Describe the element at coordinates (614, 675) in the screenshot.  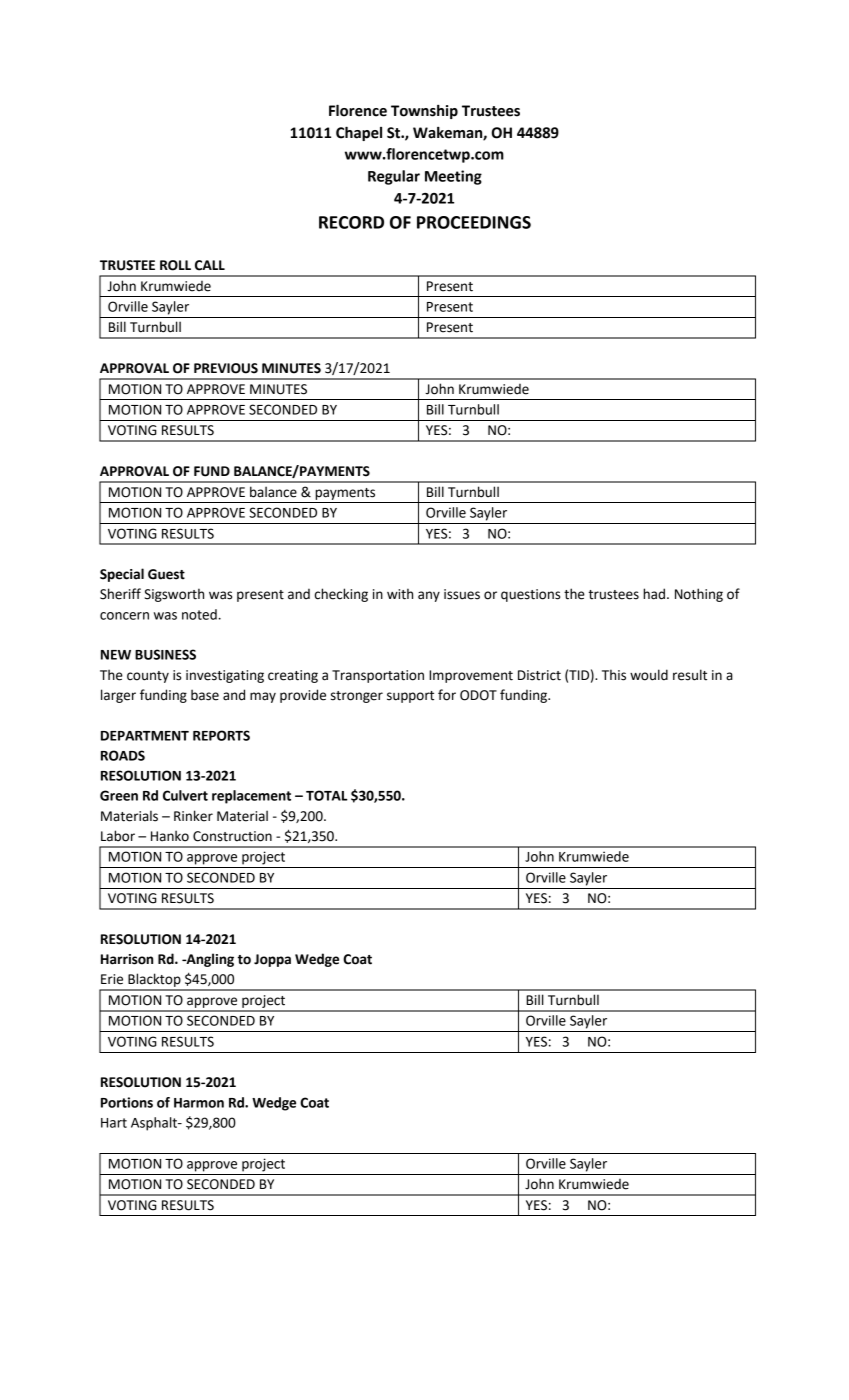
I see `This` at that location.
